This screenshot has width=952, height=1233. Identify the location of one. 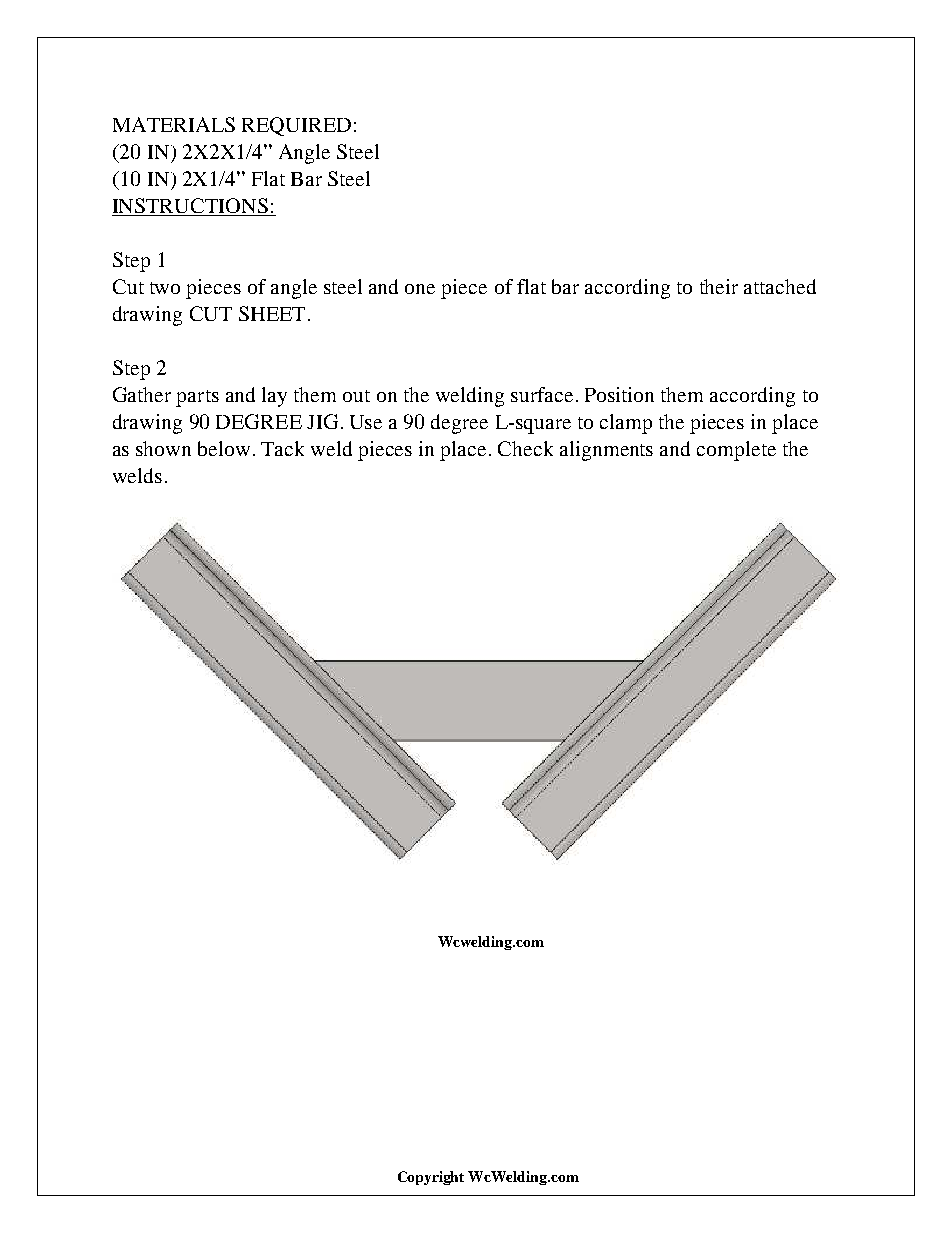
(420, 289).
